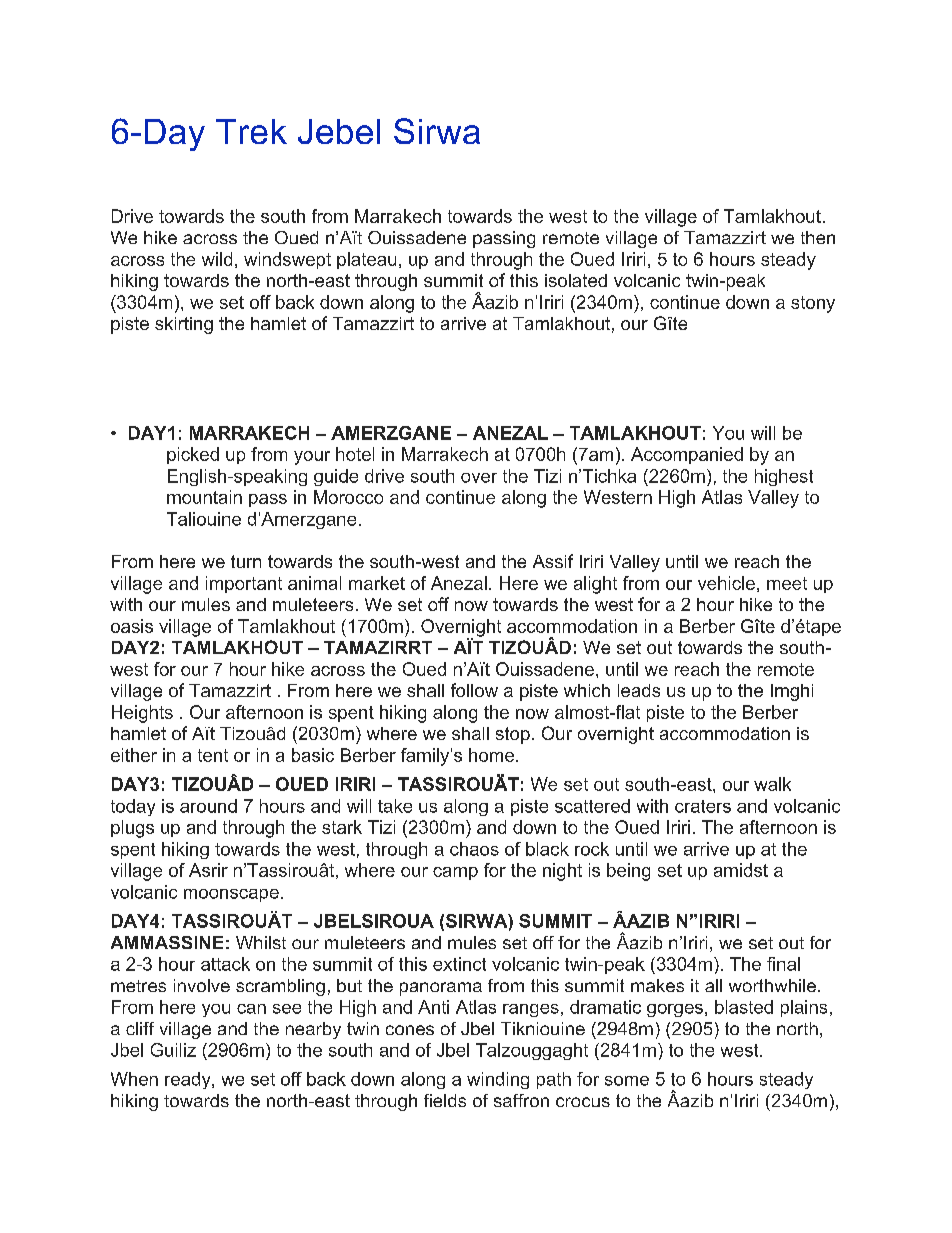  Describe the element at coordinates (474, 690) in the screenshot. I see `follow` at that location.
